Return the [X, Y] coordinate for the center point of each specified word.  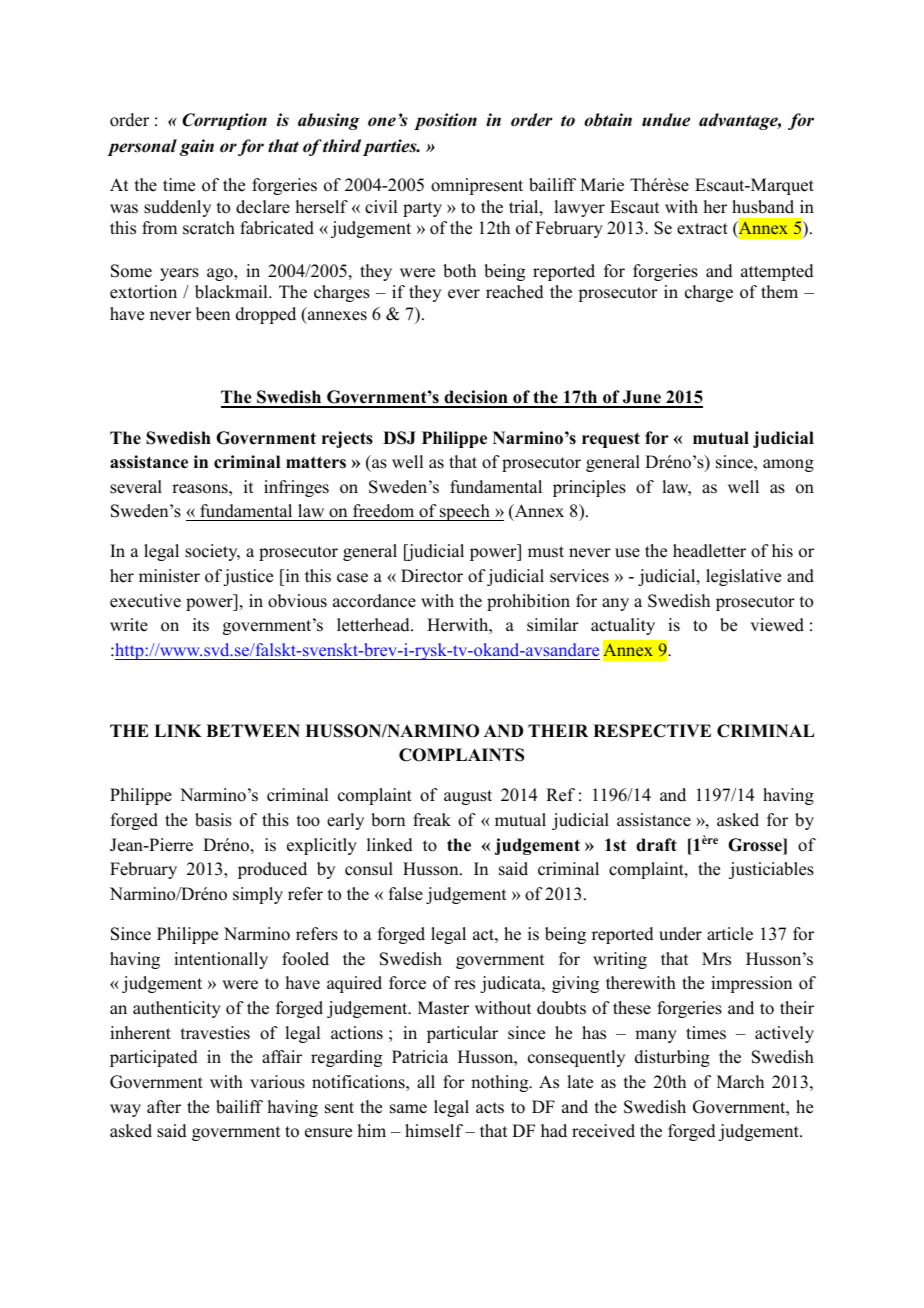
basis [213, 820]
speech [465, 512]
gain [197, 147]
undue [666, 120]
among [788, 465]
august [468, 797]
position [445, 121]
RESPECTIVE [652, 731]
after [164, 1107]
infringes [296, 488]
